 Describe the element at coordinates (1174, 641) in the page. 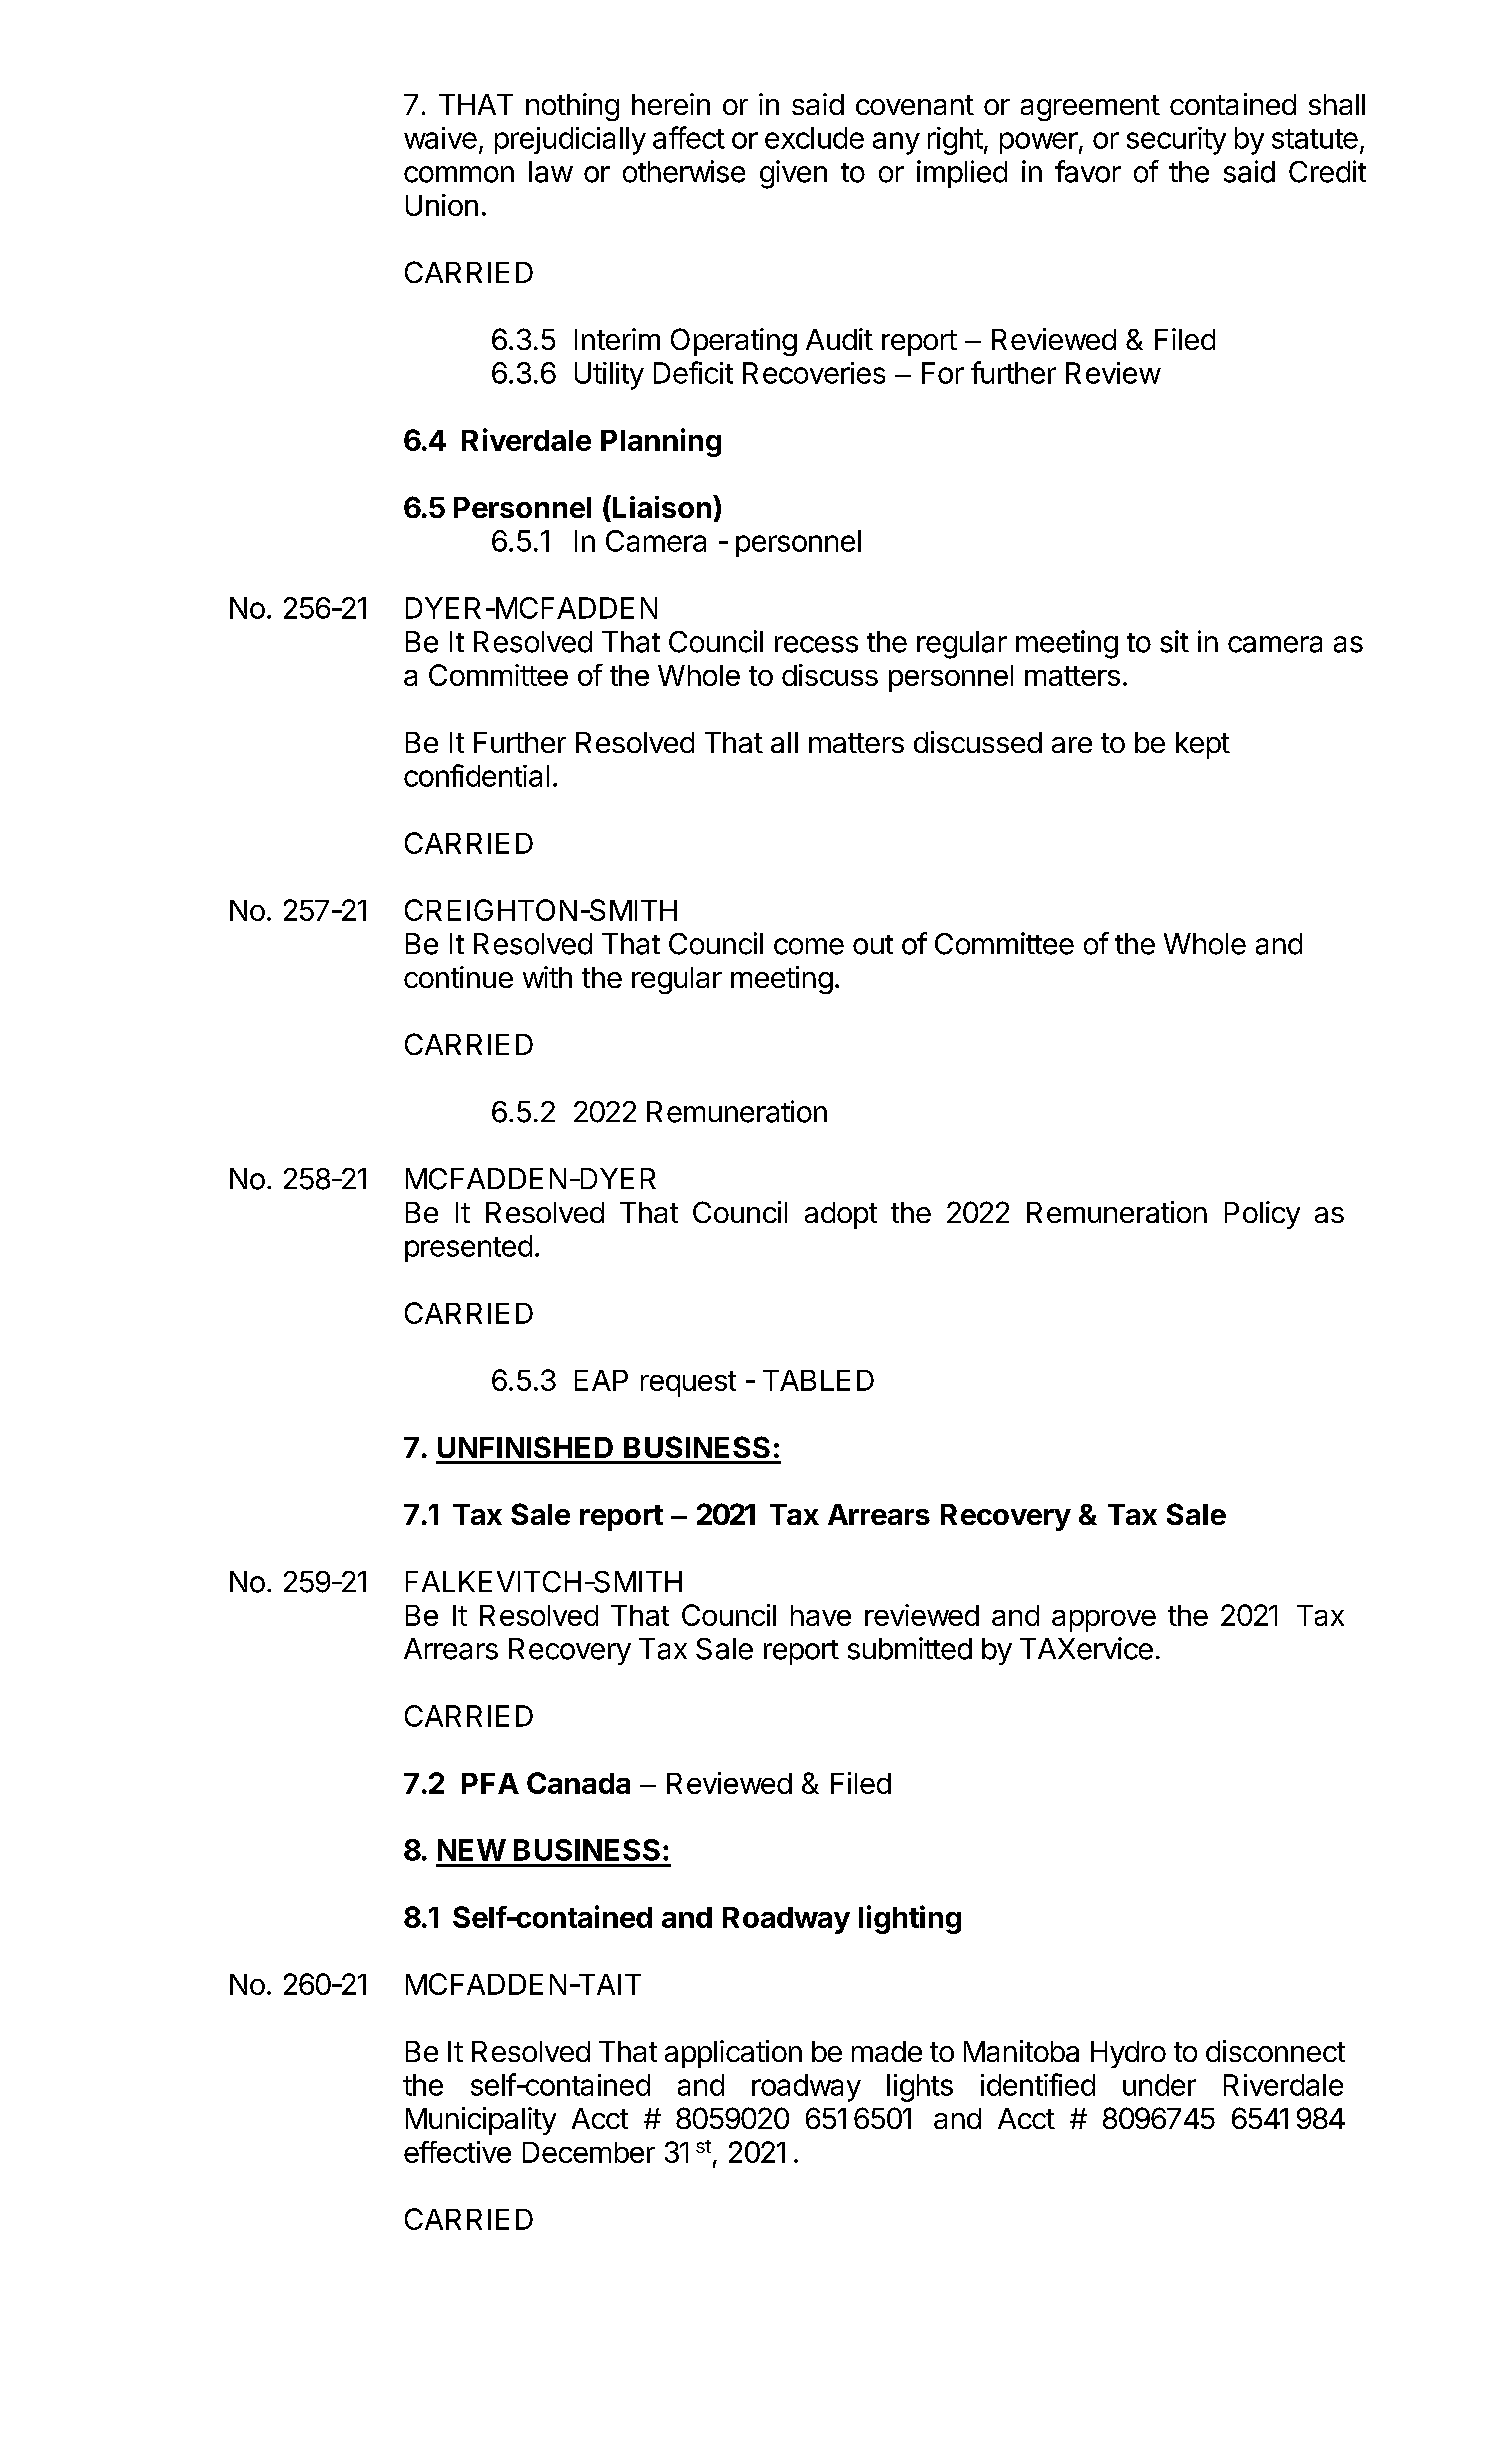

I see `sit` at that location.
